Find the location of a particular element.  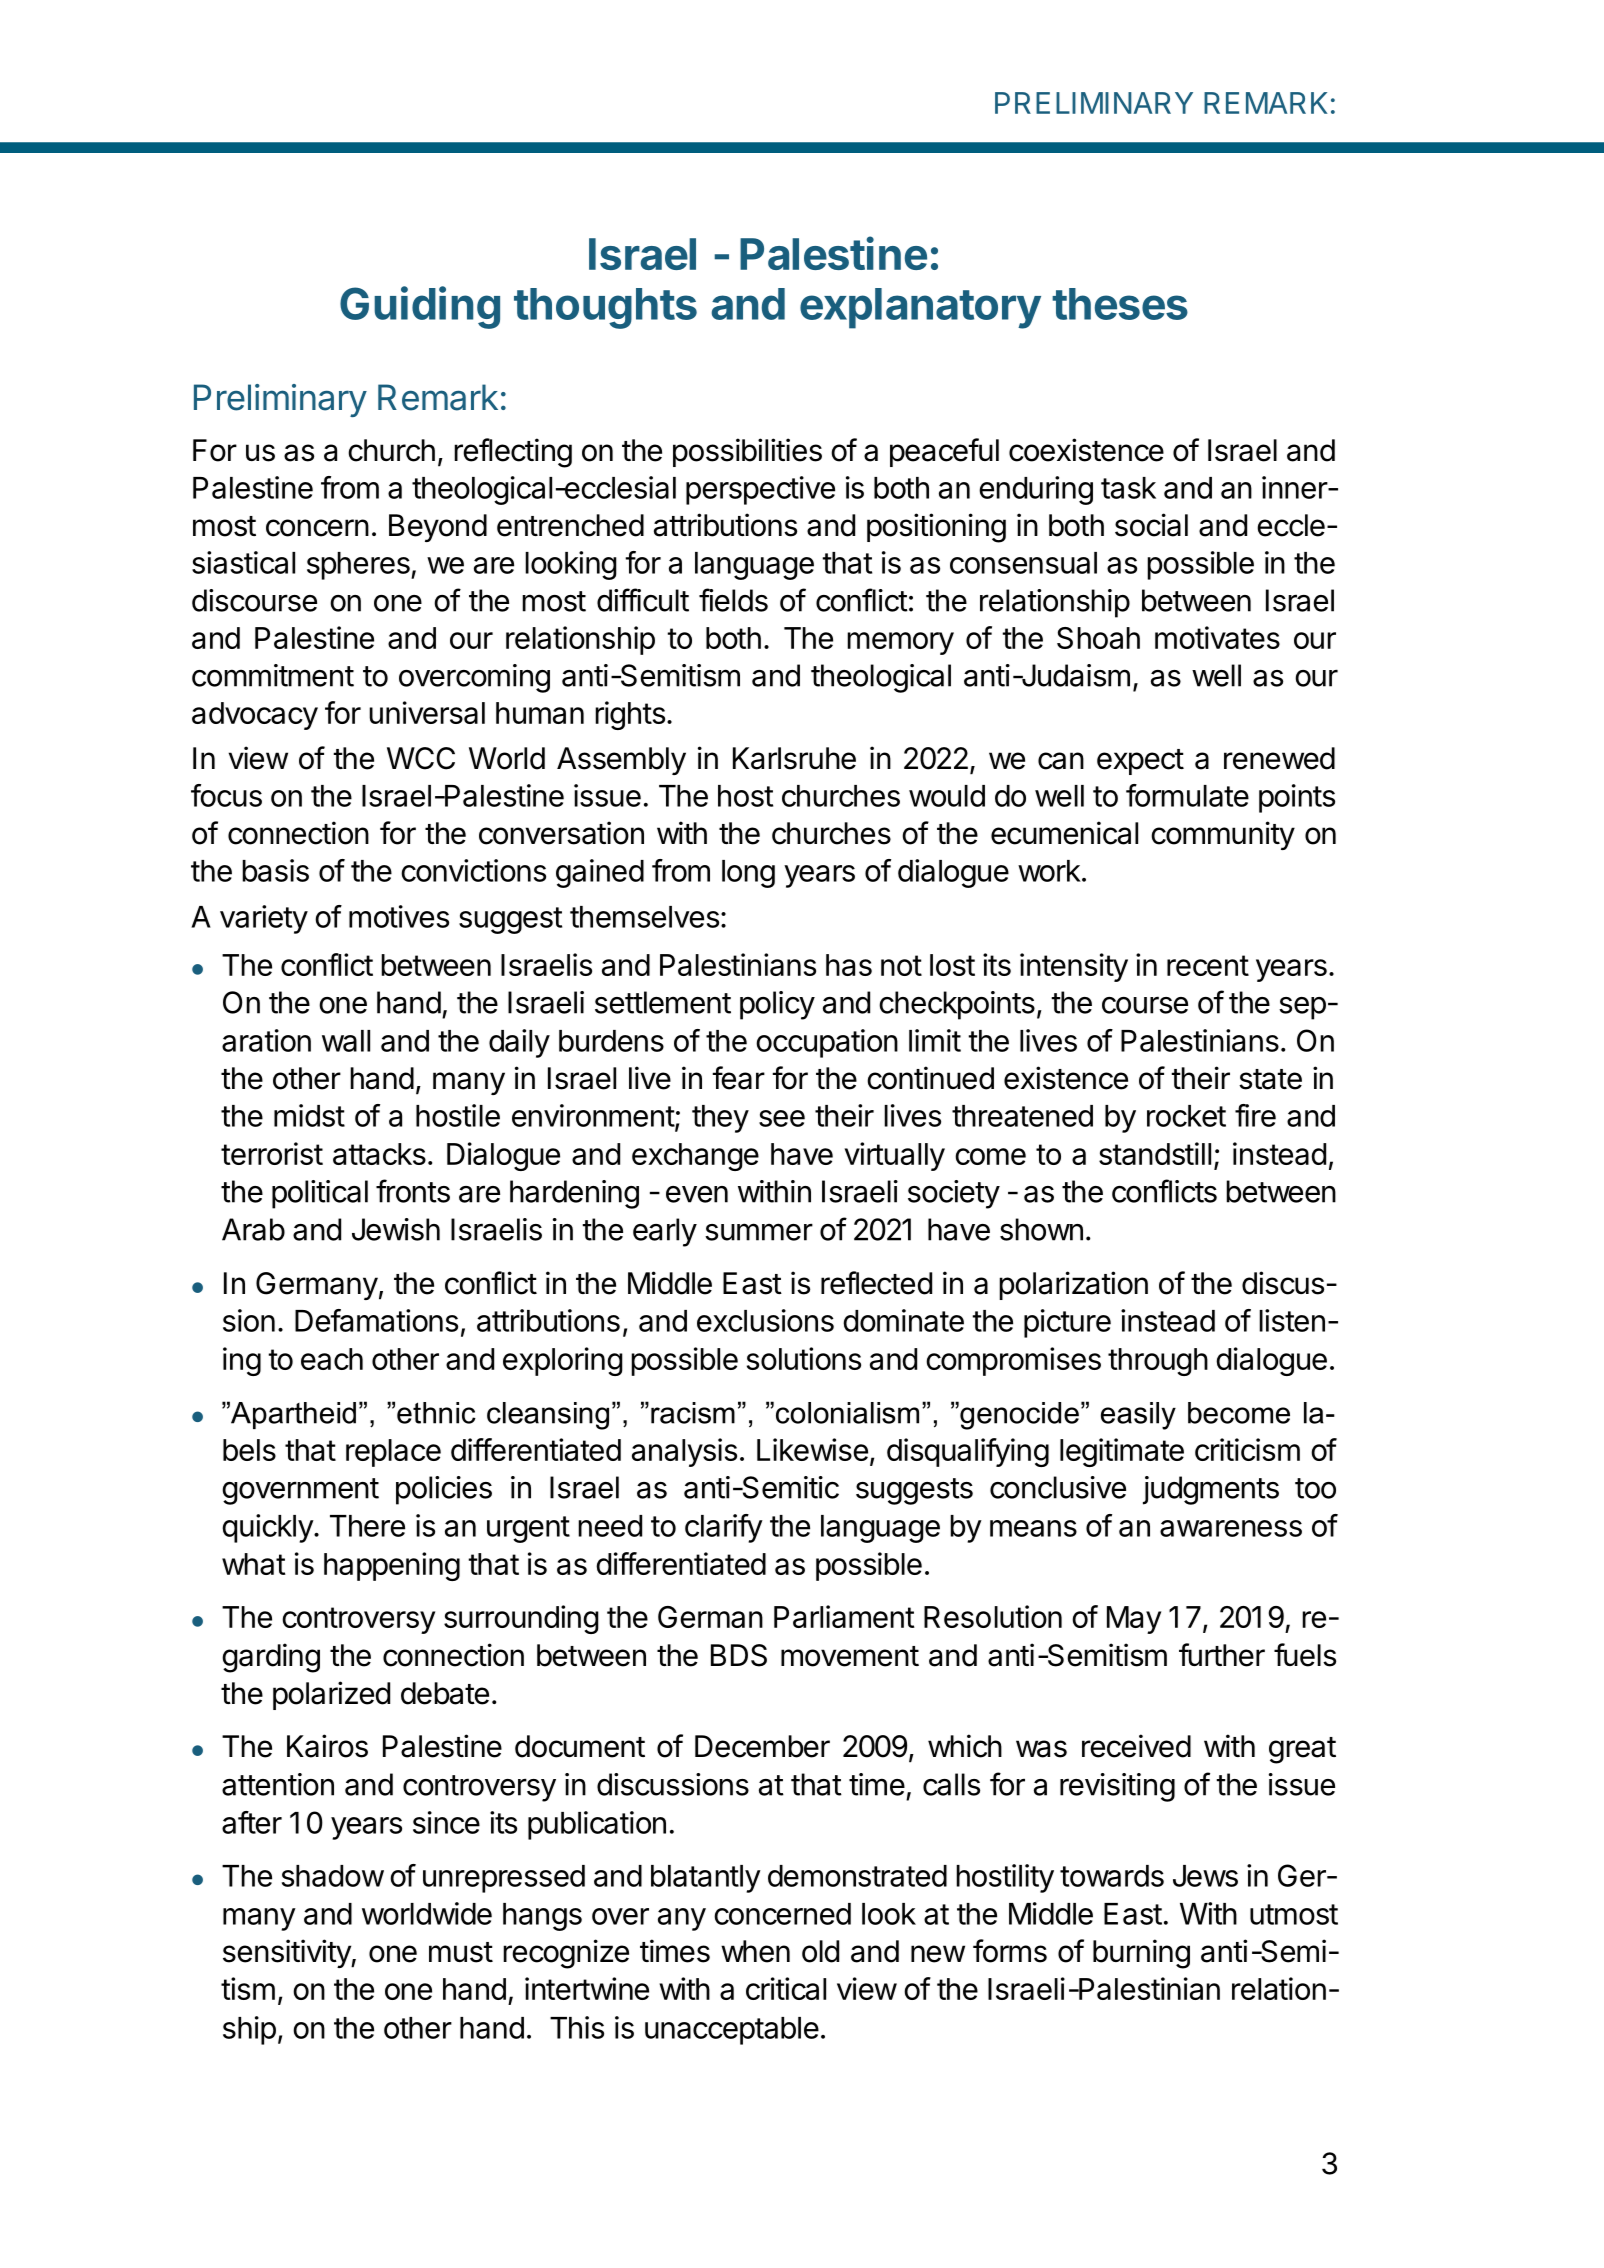

possibilities is located at coordinates (747, 452).
